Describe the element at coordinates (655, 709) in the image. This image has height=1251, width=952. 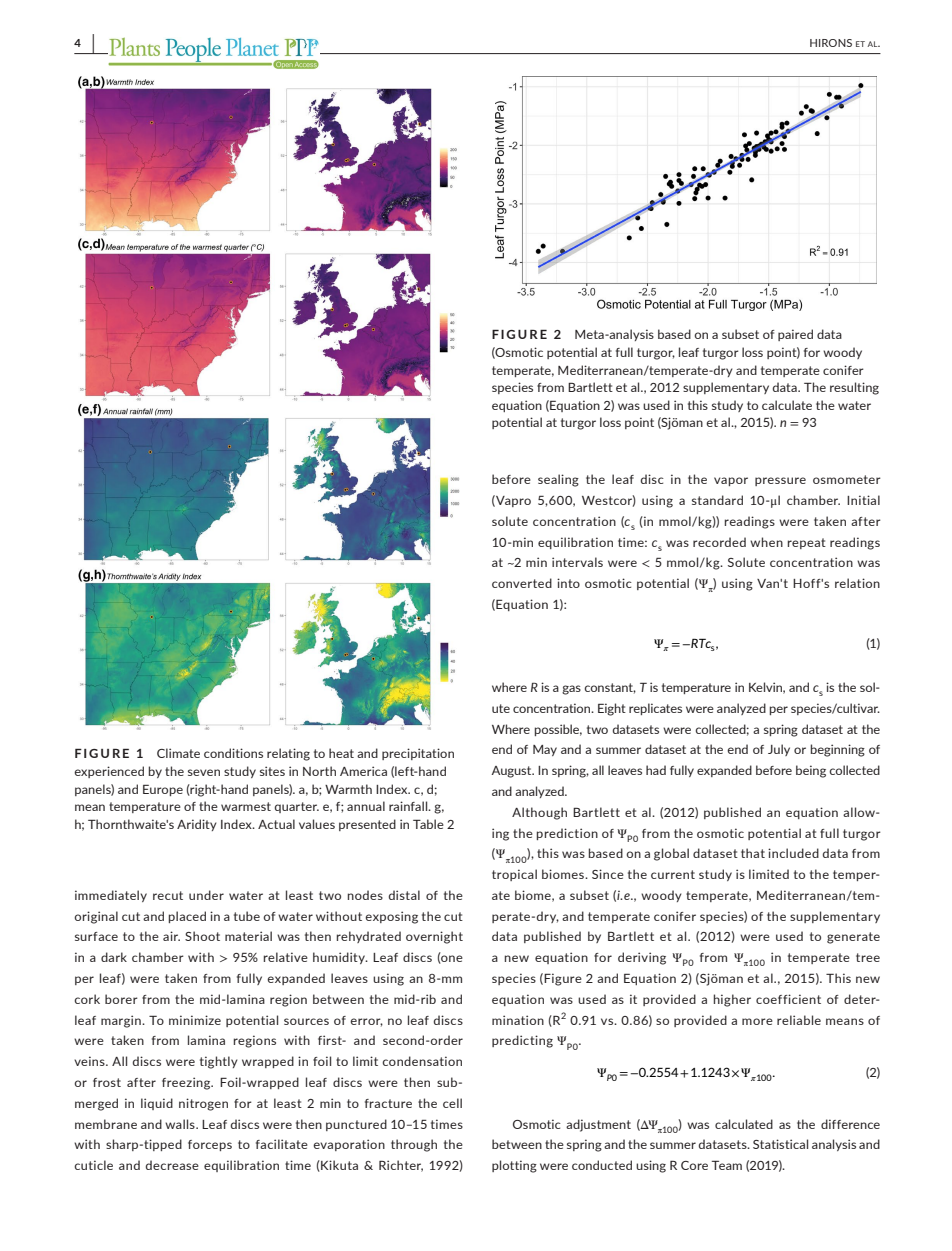
I see `replicates` at that location.
